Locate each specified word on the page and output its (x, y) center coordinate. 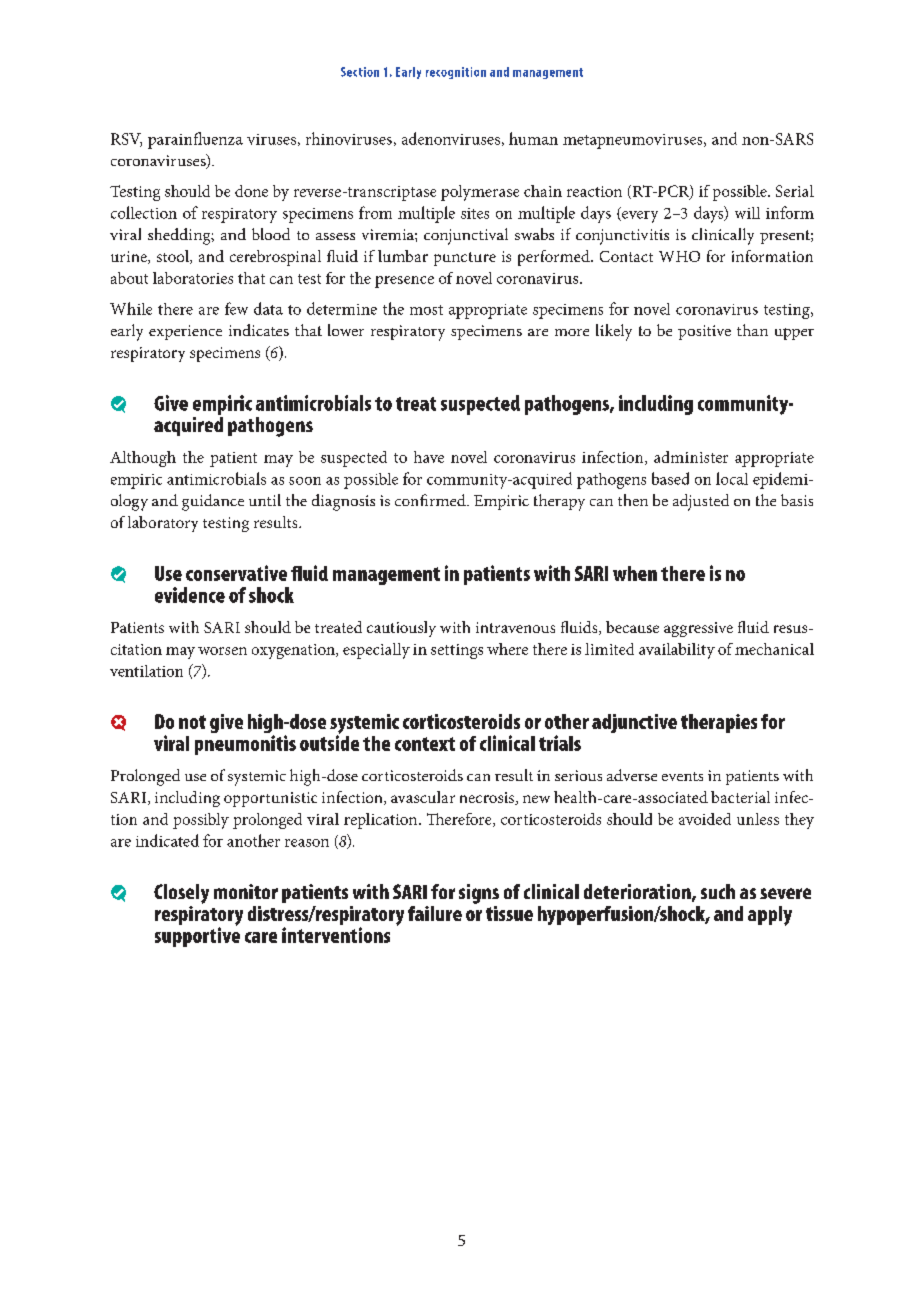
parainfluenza (195, 140)
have (429, 457)
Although (143, 459)
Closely (181, 894)
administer (691, 457)
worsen (222, 651)
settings (457, 651)
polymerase (480, 193)
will (747, 213)
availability (677, 651)
